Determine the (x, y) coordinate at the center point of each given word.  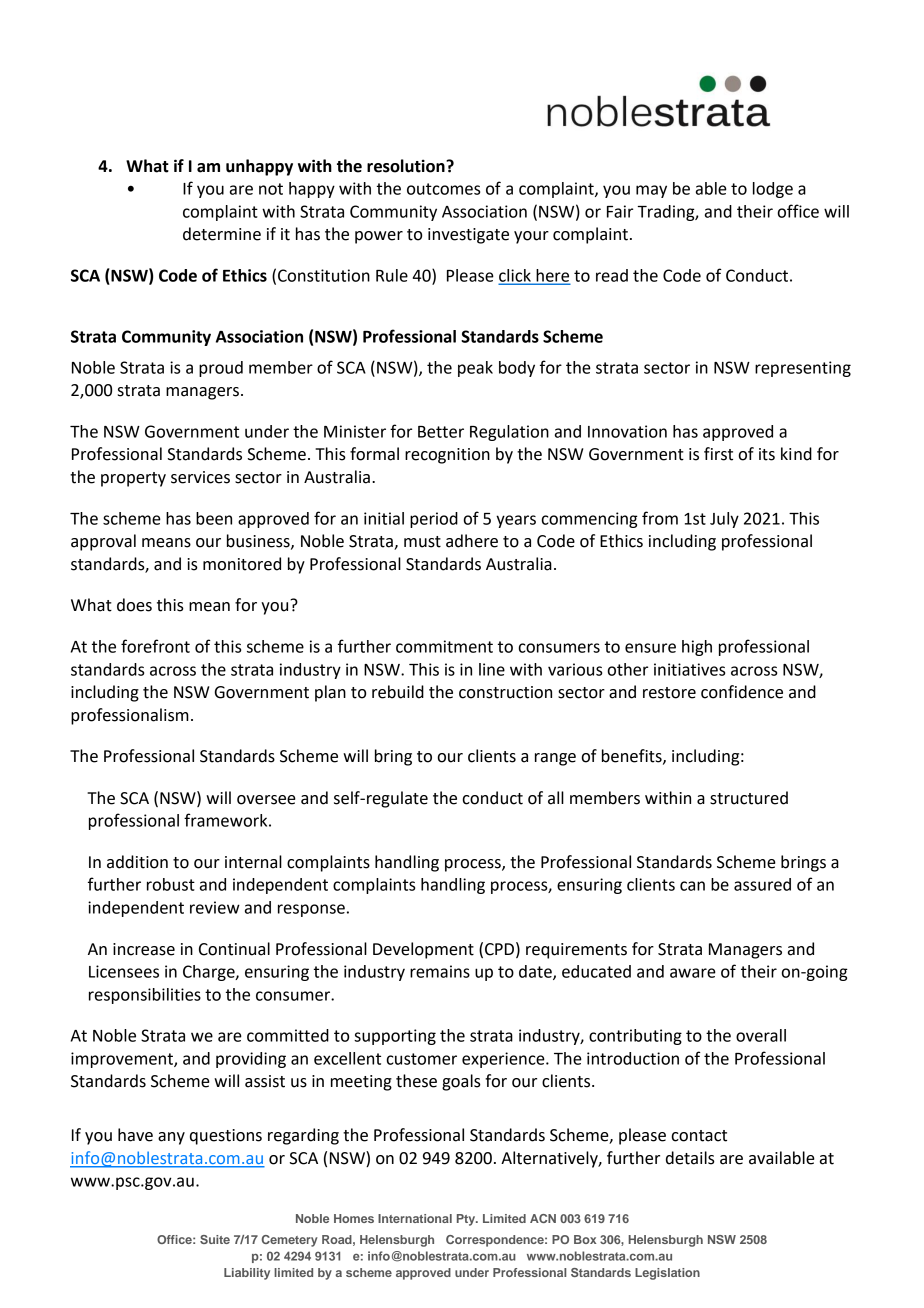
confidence (742, 692)
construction (505, 692)
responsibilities (145, 996)
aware (693, 973)
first (718, 454)
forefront (155, 646)
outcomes (443, 189)
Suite (215, 1239)
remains (440, 971)
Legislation (667, 1274)
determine (222, 234)
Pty (467, 1220)
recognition (447, 456)
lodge (773, 190)
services (200, 477)
